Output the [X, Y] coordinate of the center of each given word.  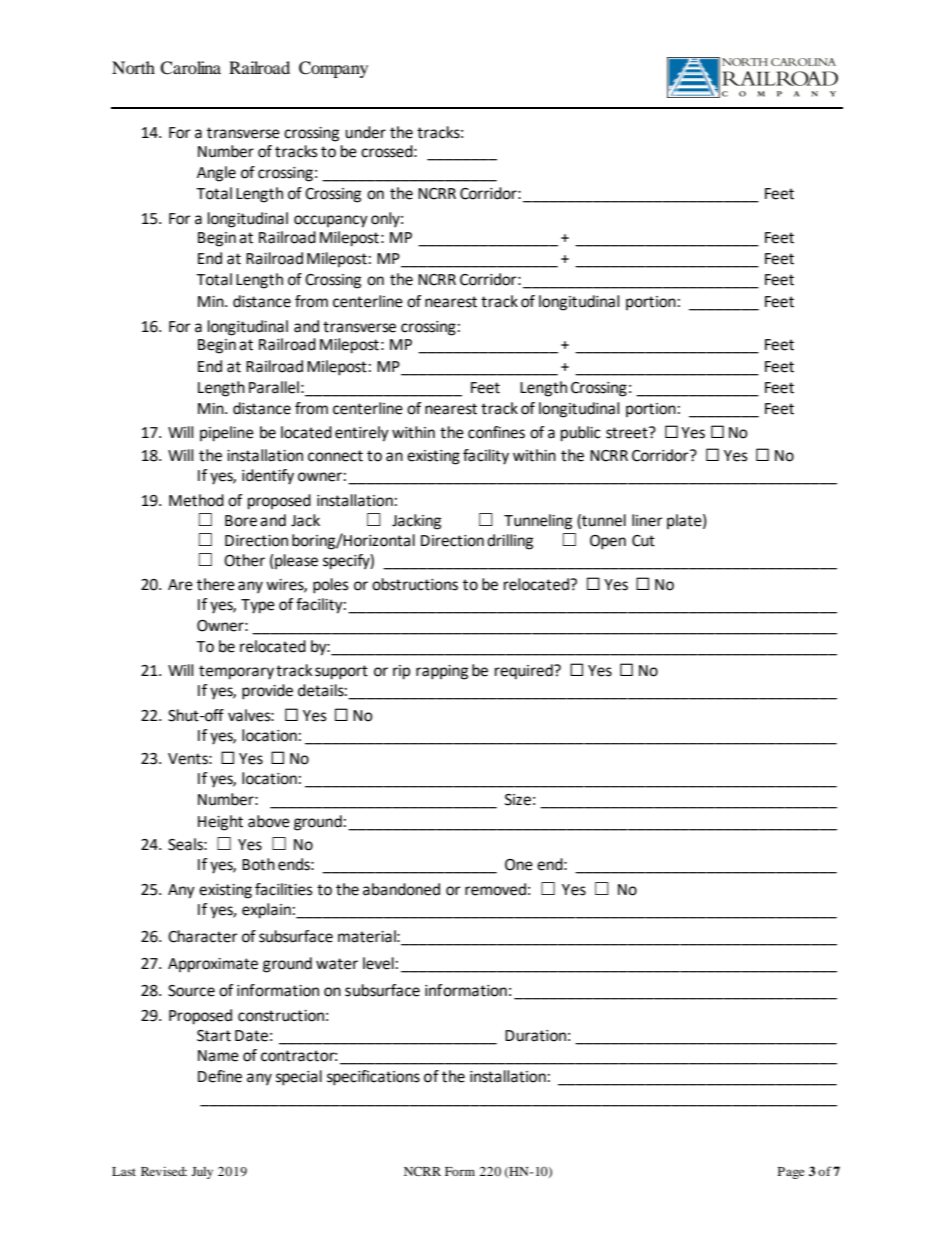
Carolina [190, 68]
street [628, 433]
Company [333, 69]
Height [220, 823]
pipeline [227, 434]
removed [495, 889]
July [202, 1173]
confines [496, 432]
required [525, 672]
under [365, 132]
